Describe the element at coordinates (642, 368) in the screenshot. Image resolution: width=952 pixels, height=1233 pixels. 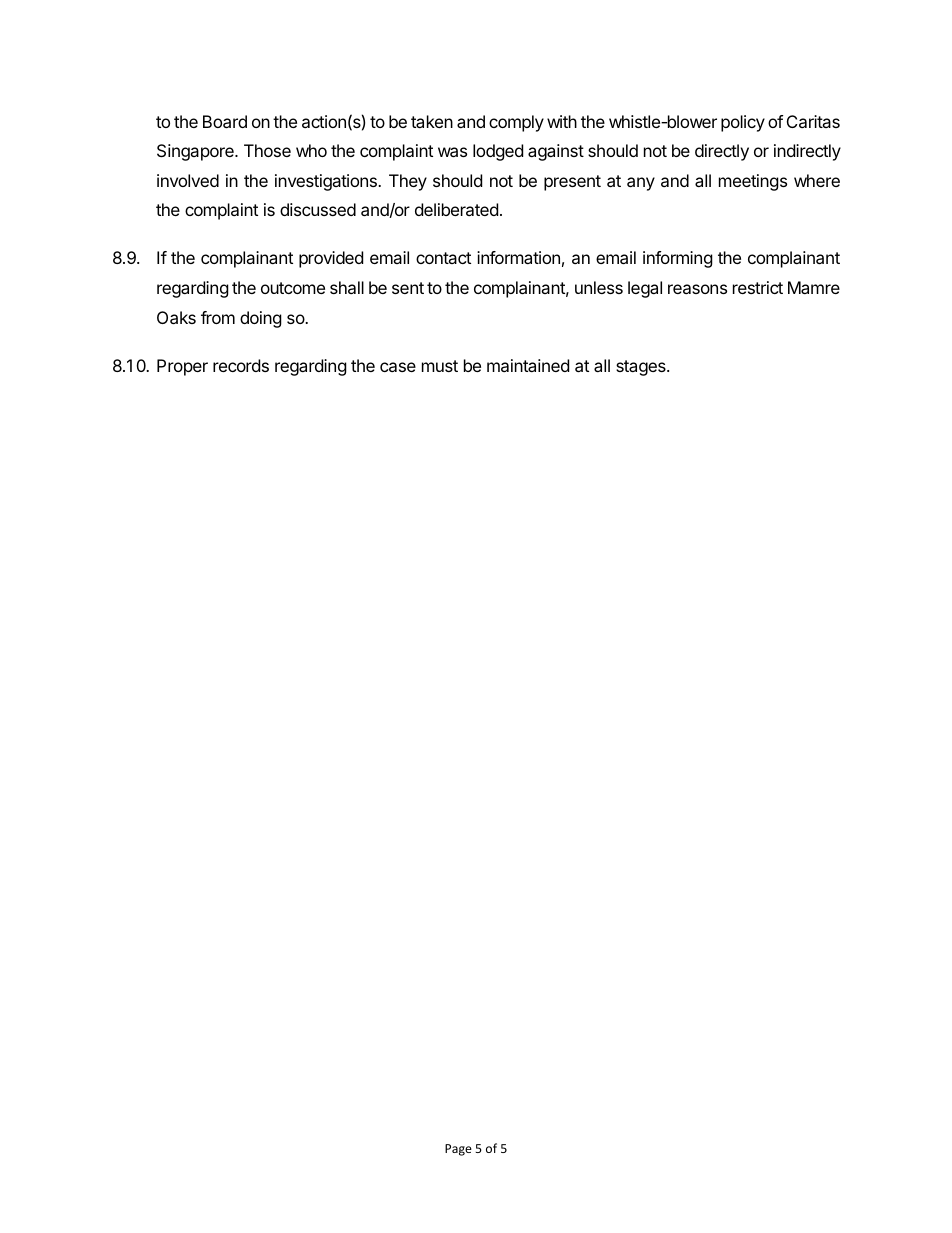
I see `stages` at that location.
